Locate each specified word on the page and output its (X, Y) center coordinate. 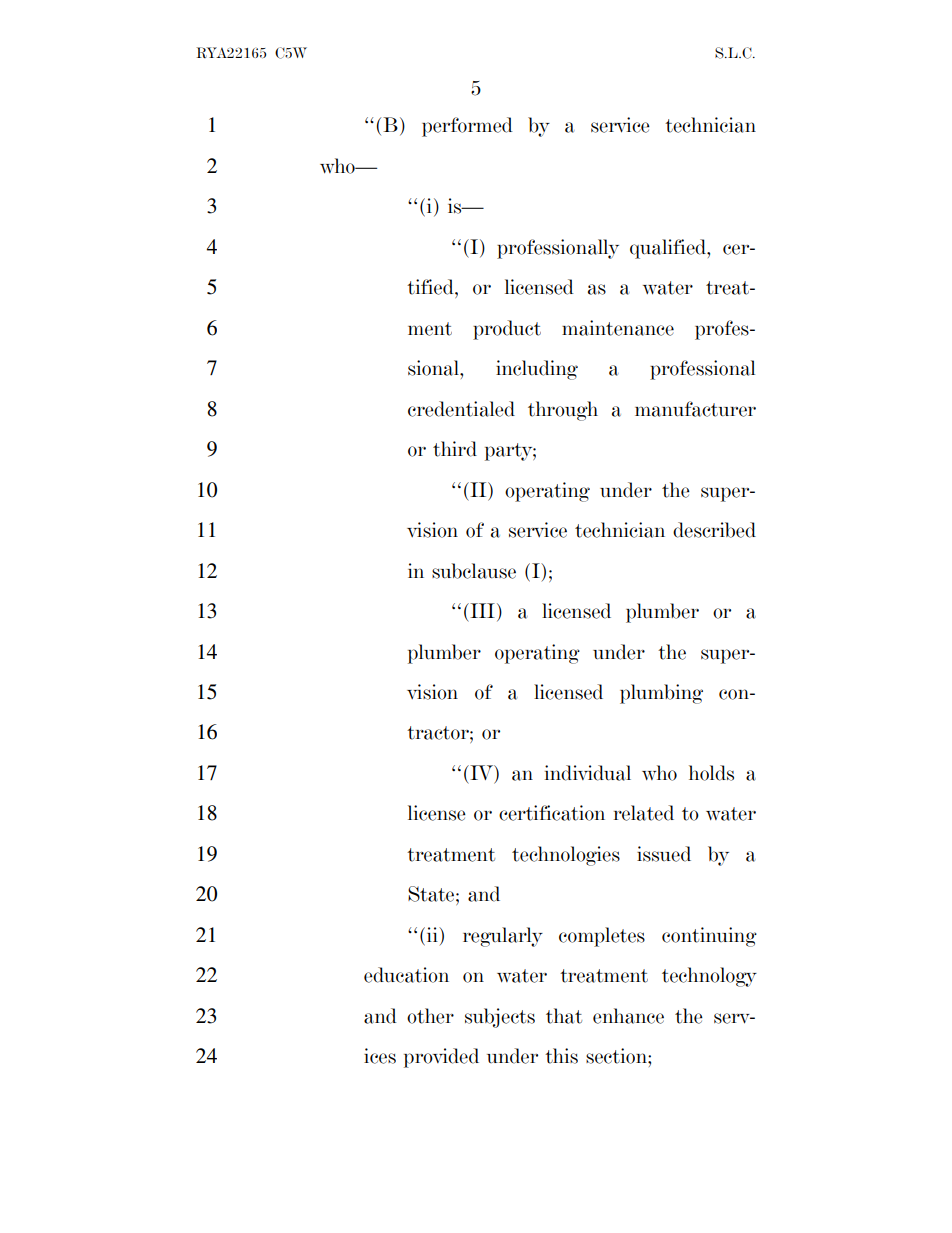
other (430, 1016)
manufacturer (695, 409)
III (481, 610)
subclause (474, 571)
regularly (503, 937)
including (537, 370)
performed (467, 127)
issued (664, 854)
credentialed (461, 409)
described (714, 530)
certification (552, 813)
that (564, 1016)
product (507, 330)
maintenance (618, 328)
